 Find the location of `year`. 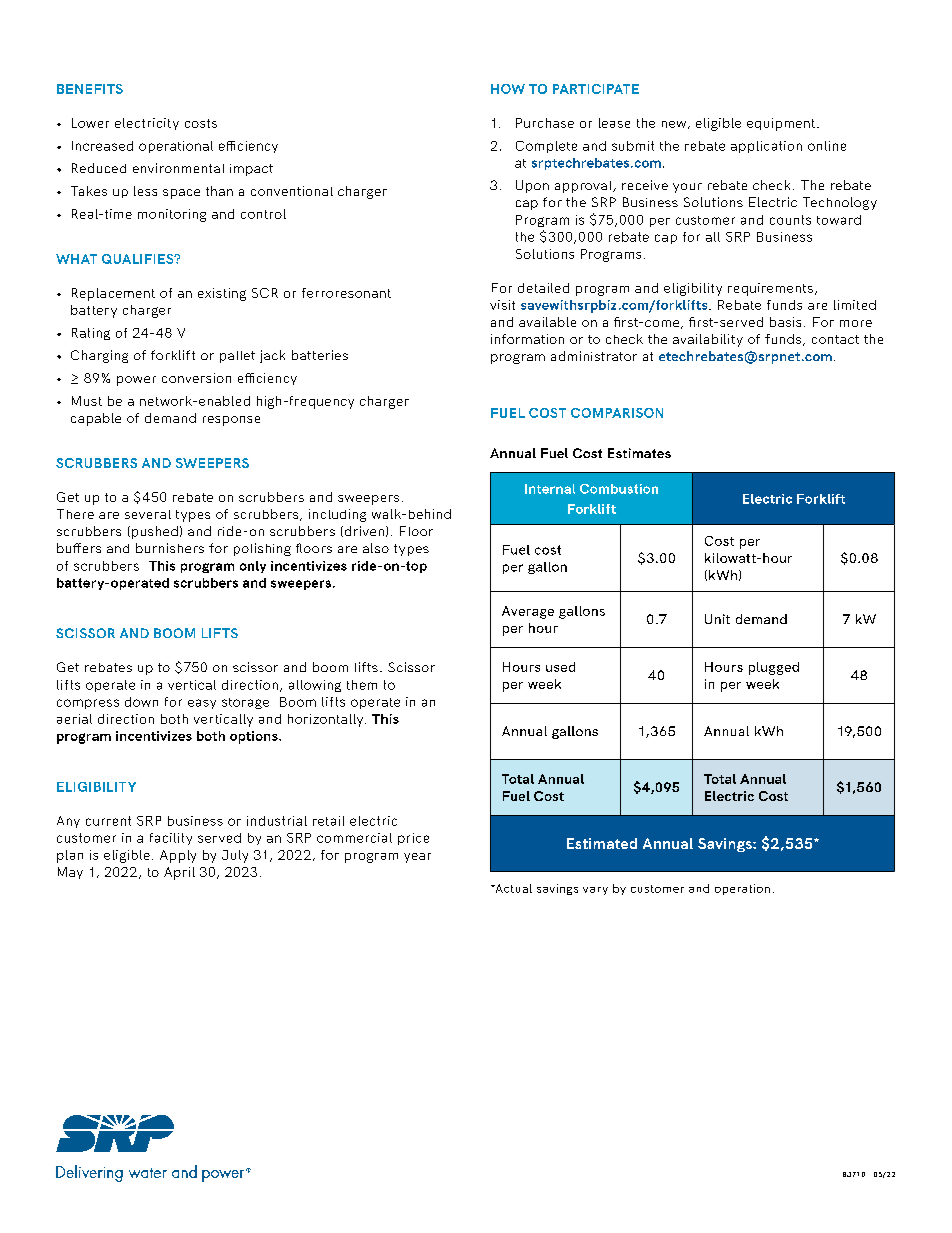

year is located at coordinates (417, 858).
